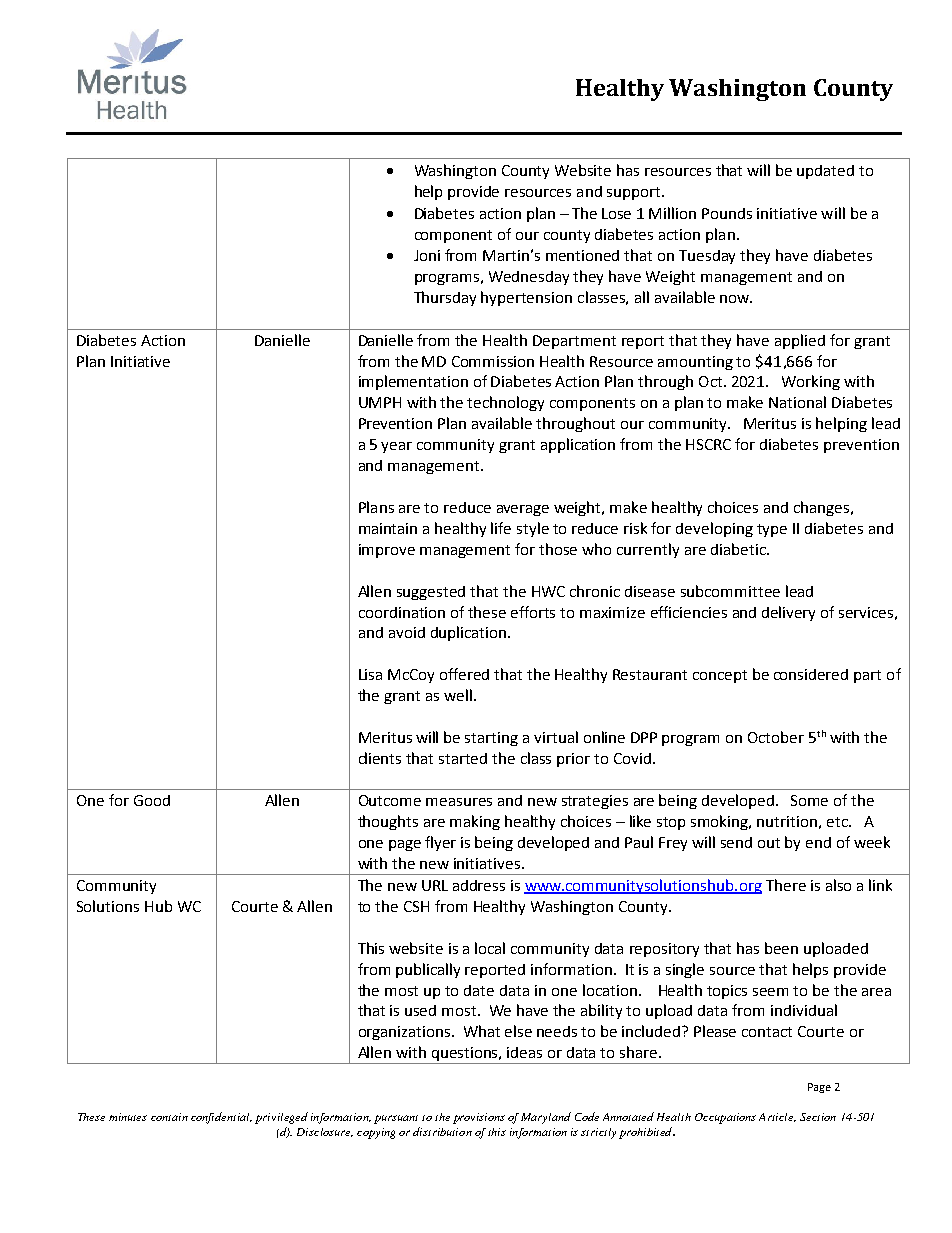  What do you see at coordinates (388, 528) in the image?
I see `maintain` at bounding box center [388, 528].
